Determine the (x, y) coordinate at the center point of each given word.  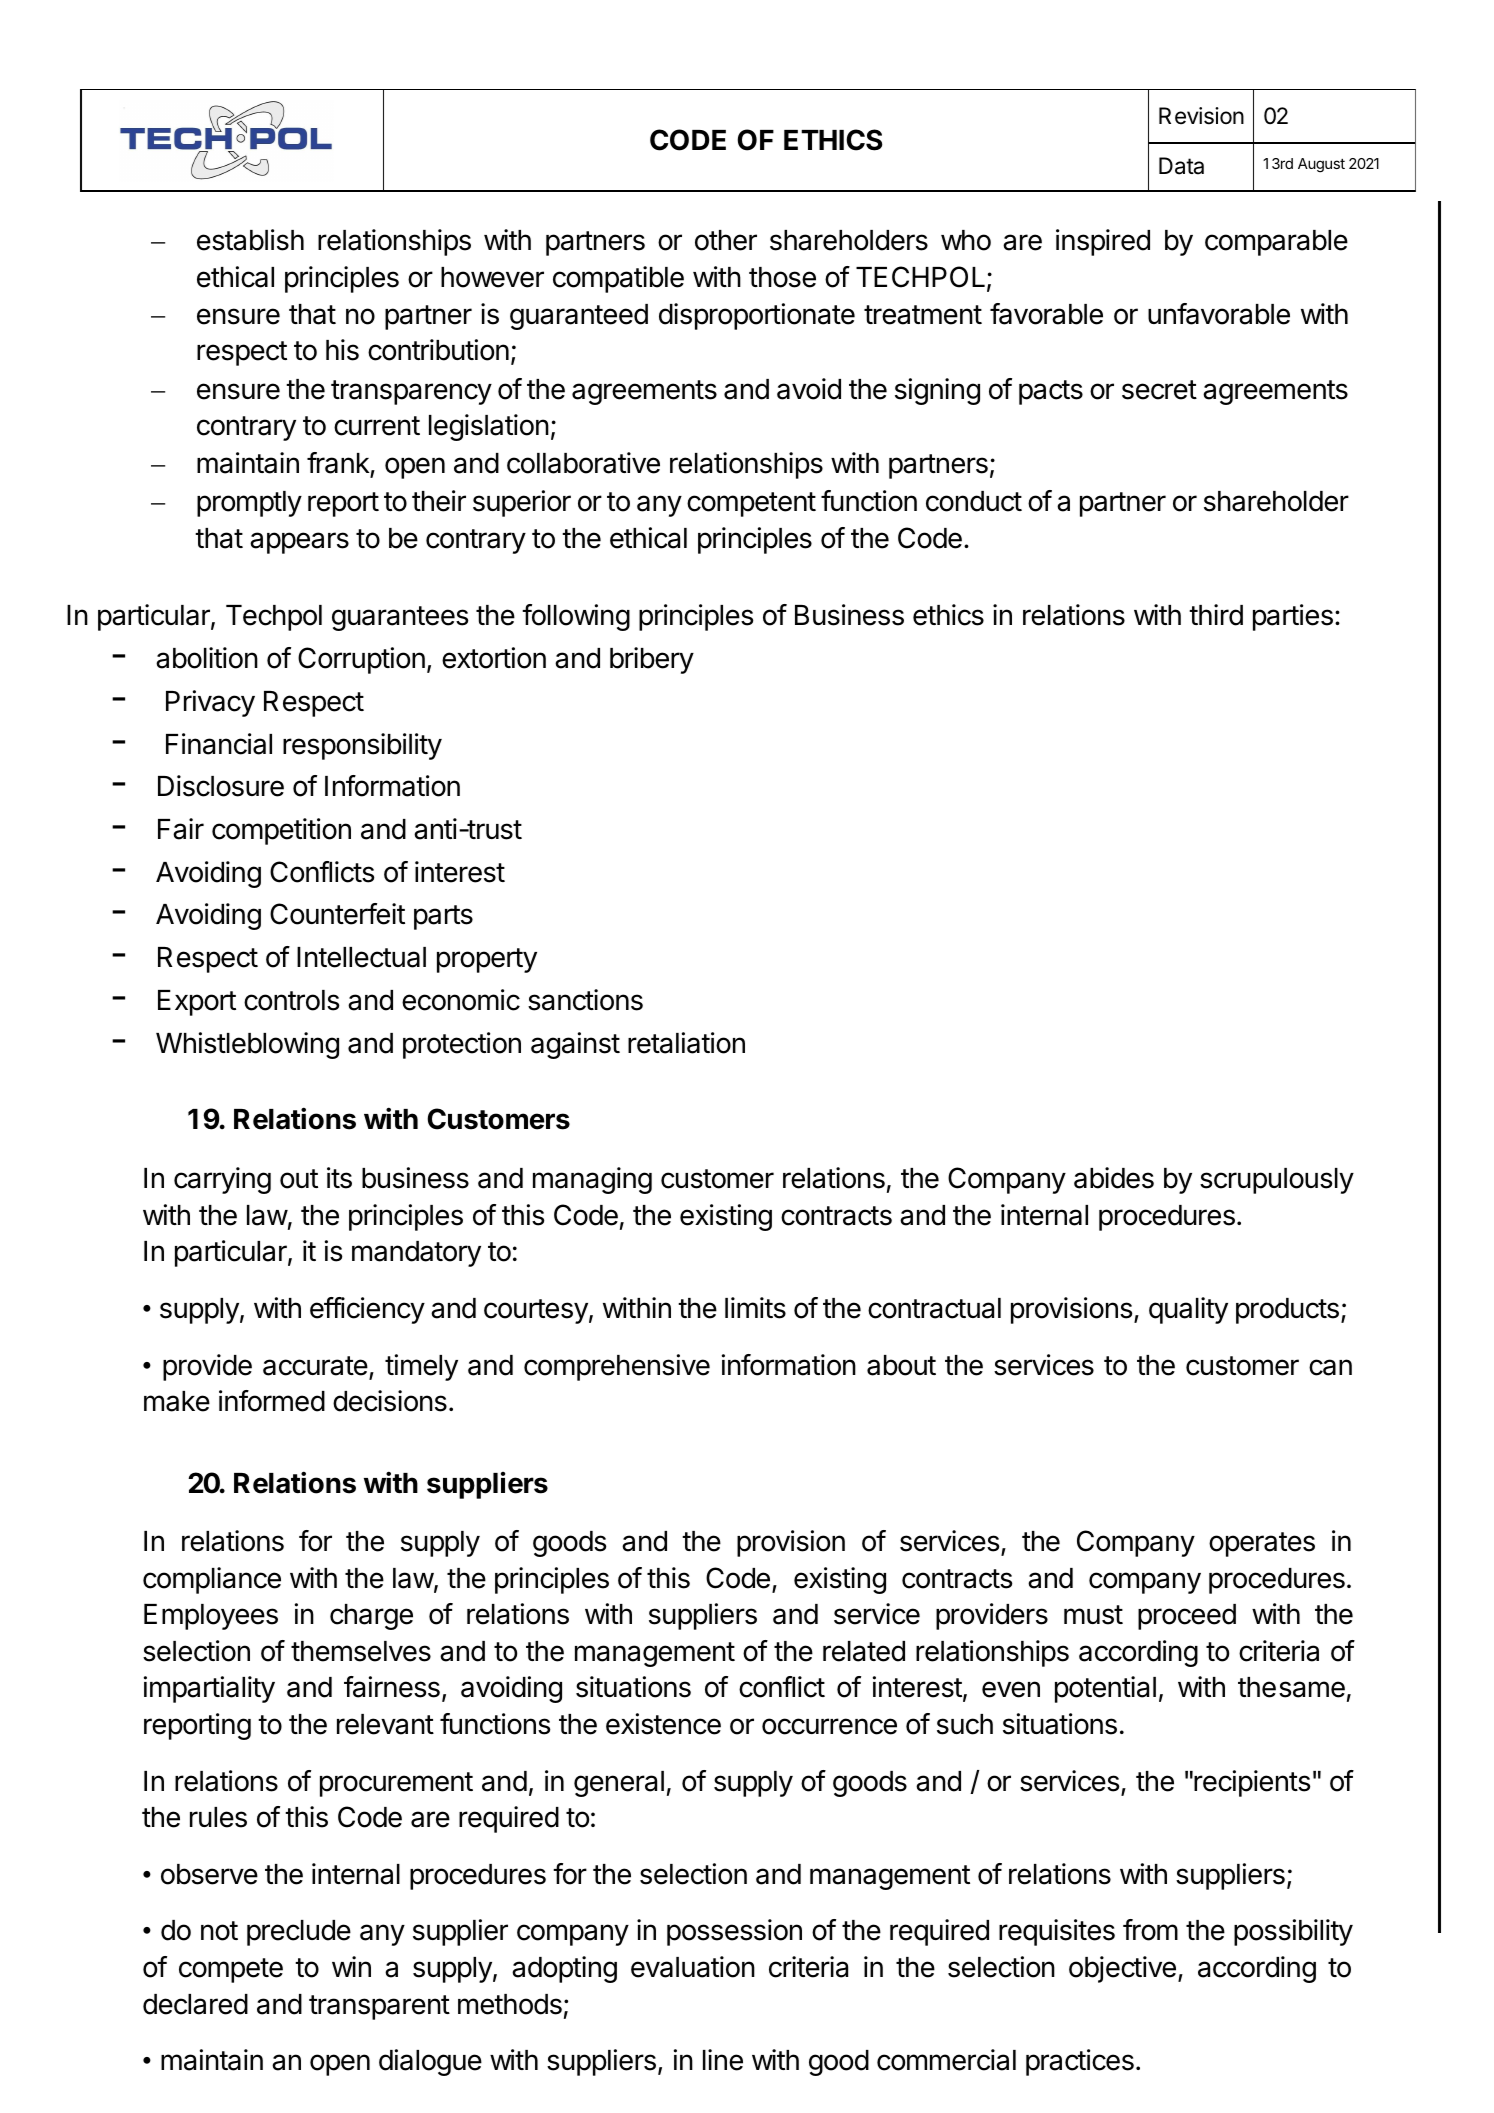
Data (1181, 166)
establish (250, 240)
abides (1114, 1178)
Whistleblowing (247, 1045)
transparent (379, 2007)
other (726, 240)
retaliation (686, 1043)
